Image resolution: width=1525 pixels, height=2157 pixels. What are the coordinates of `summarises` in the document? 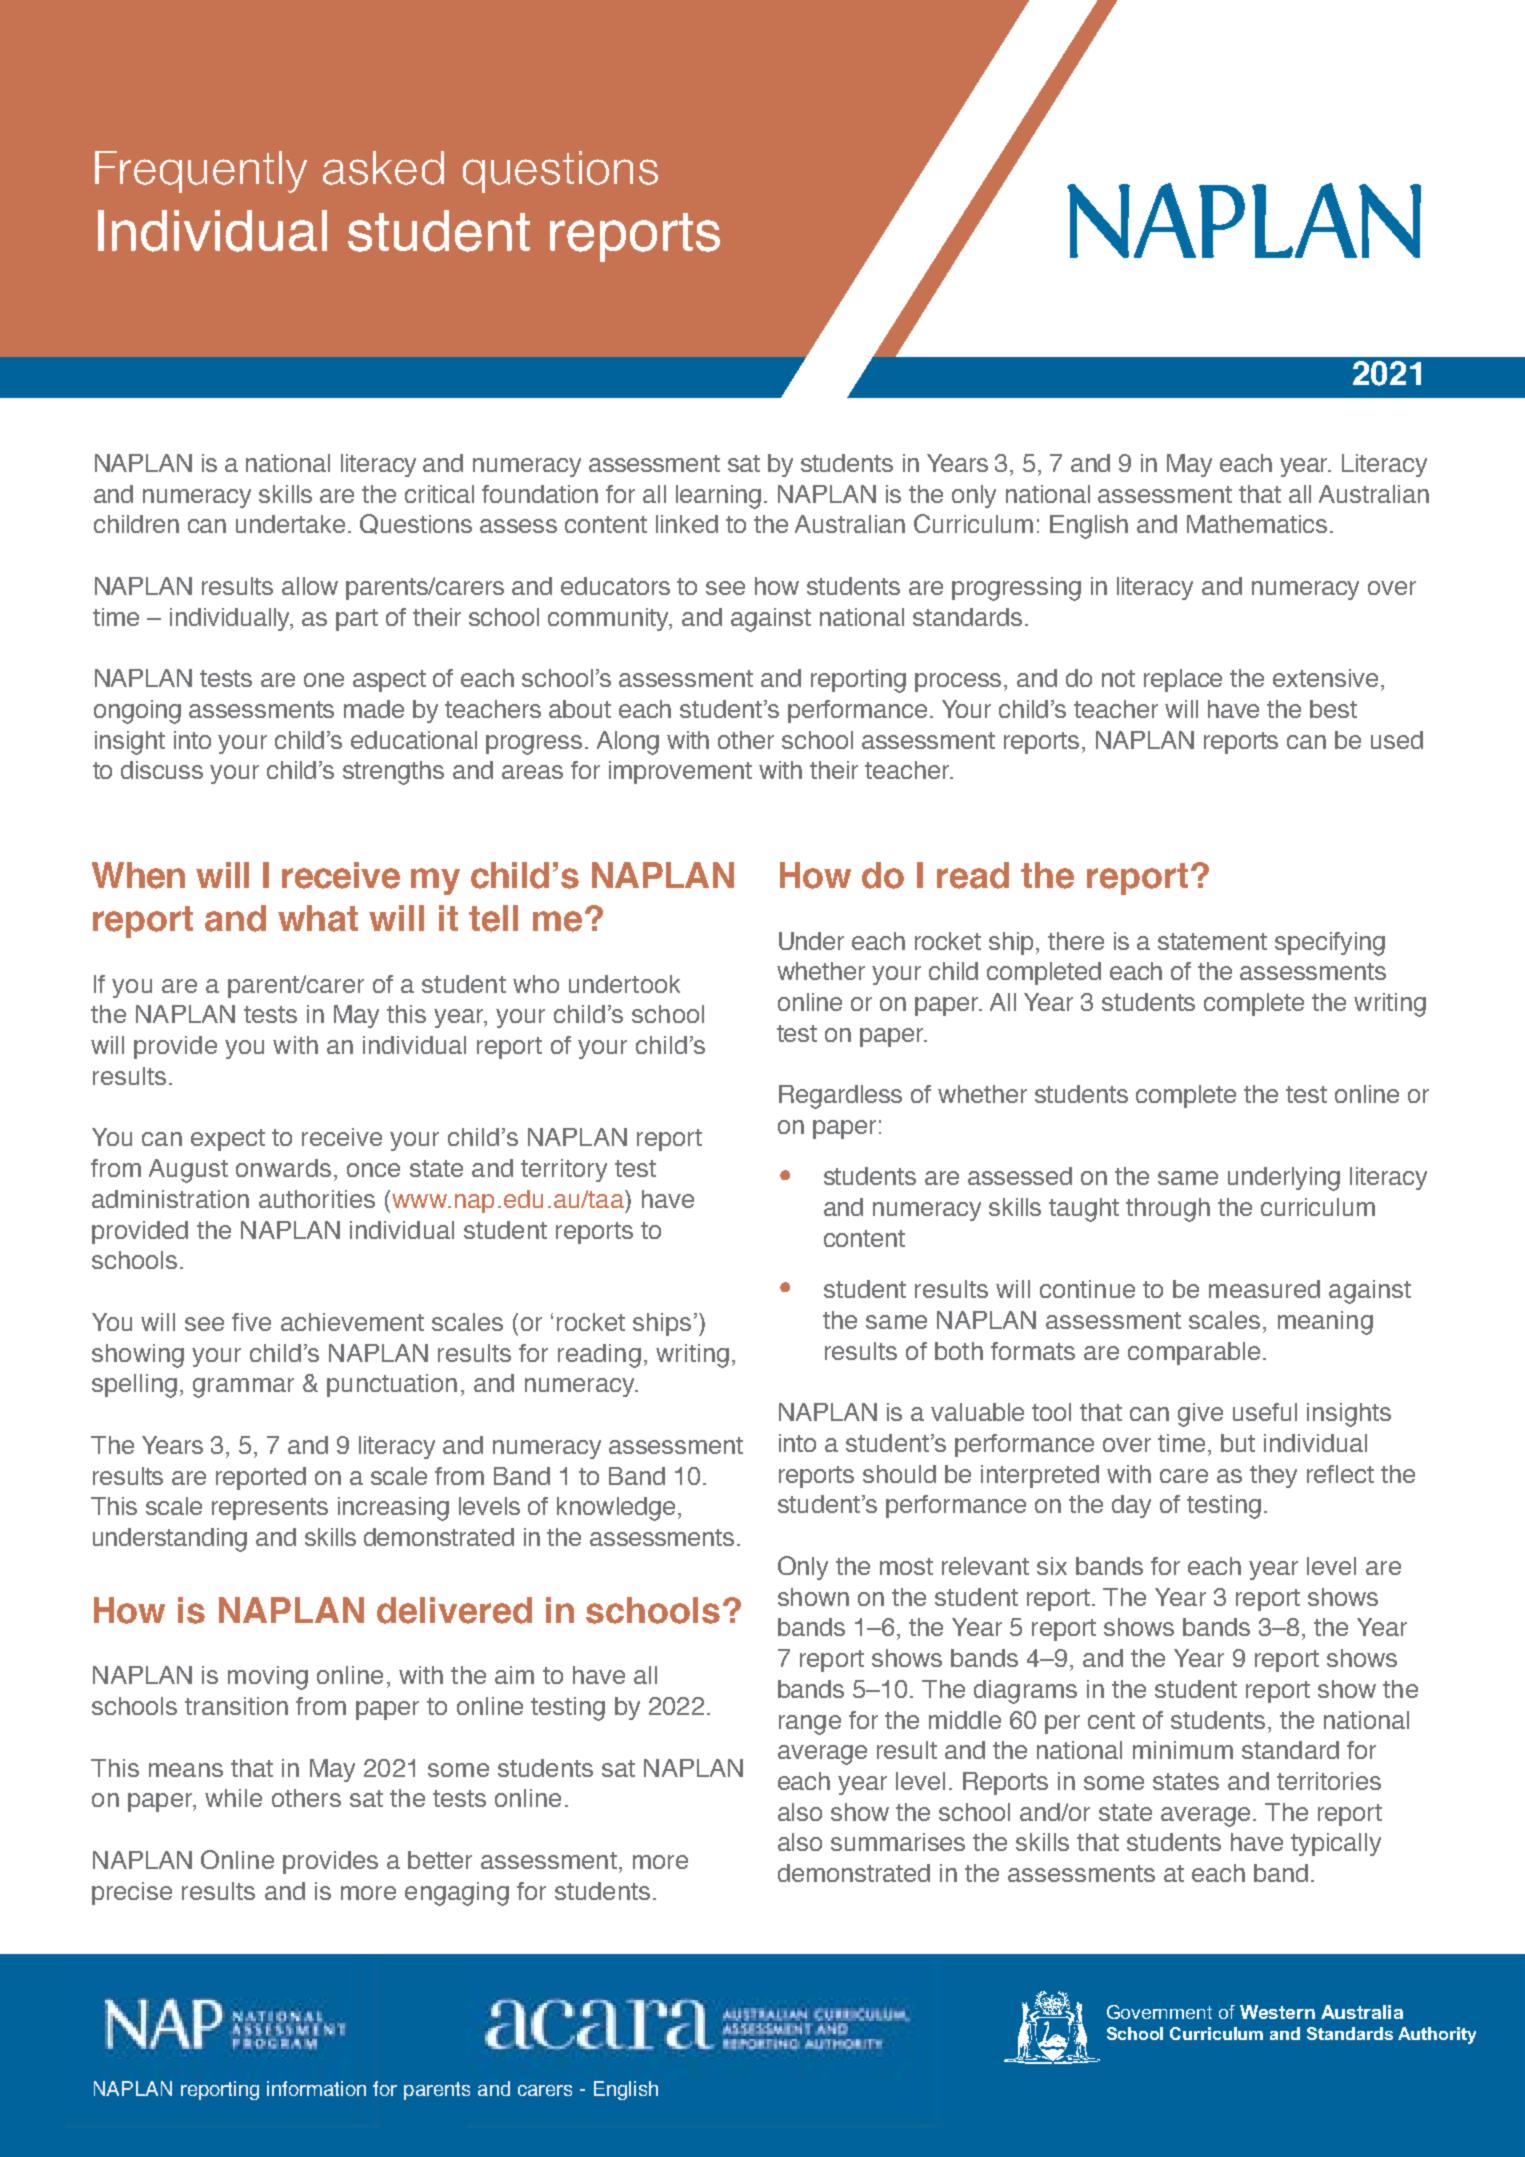 It's located at (898, 1842).
